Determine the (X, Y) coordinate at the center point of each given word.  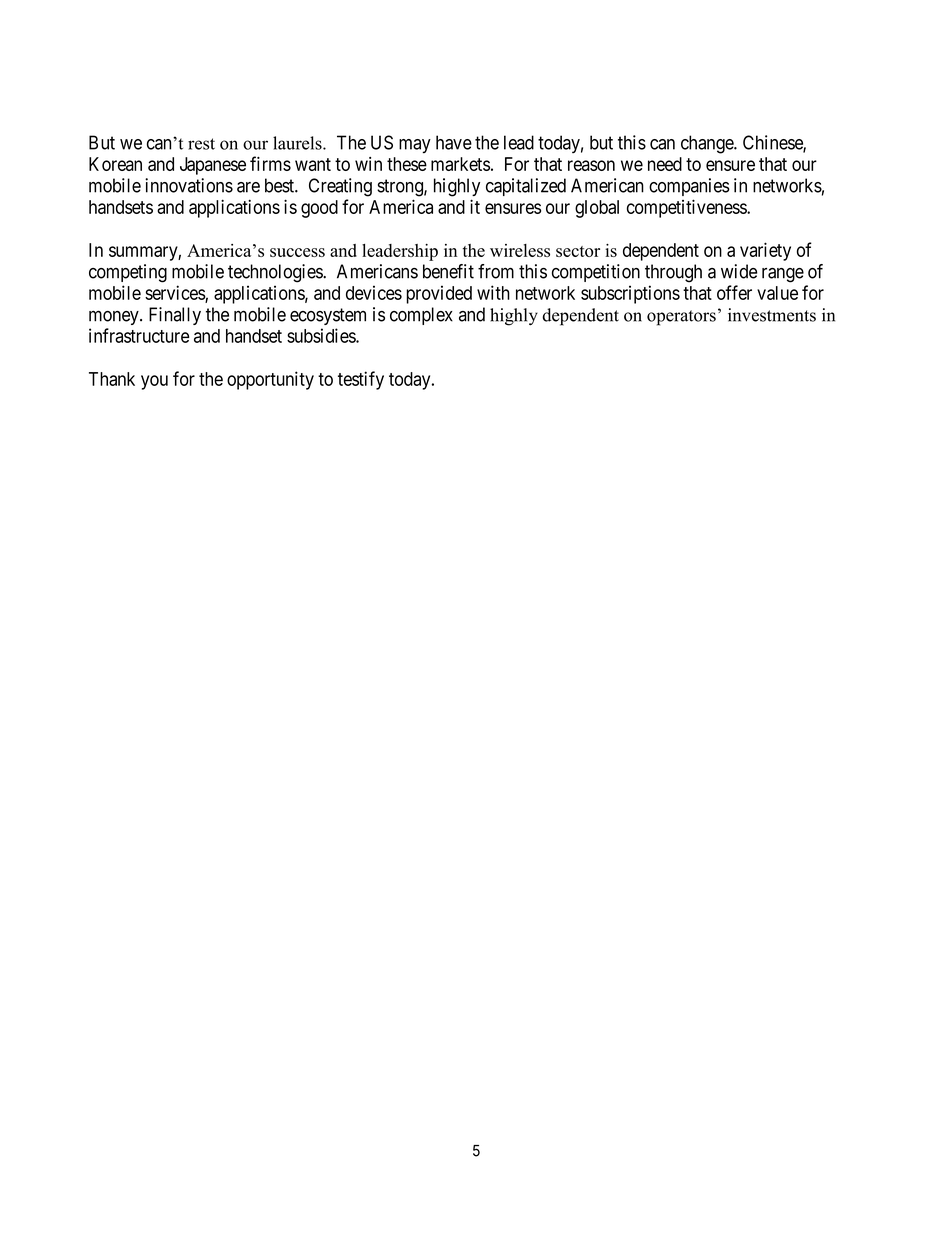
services (175, 293)
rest (201, 144)
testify (361, 380)
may (415, 146)
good (319, 209)
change (708, 144)
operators (681, 318)
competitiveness (687, 208)
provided (439, 294)
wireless (520, 250)
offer (734, 292)
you (154, 382)
